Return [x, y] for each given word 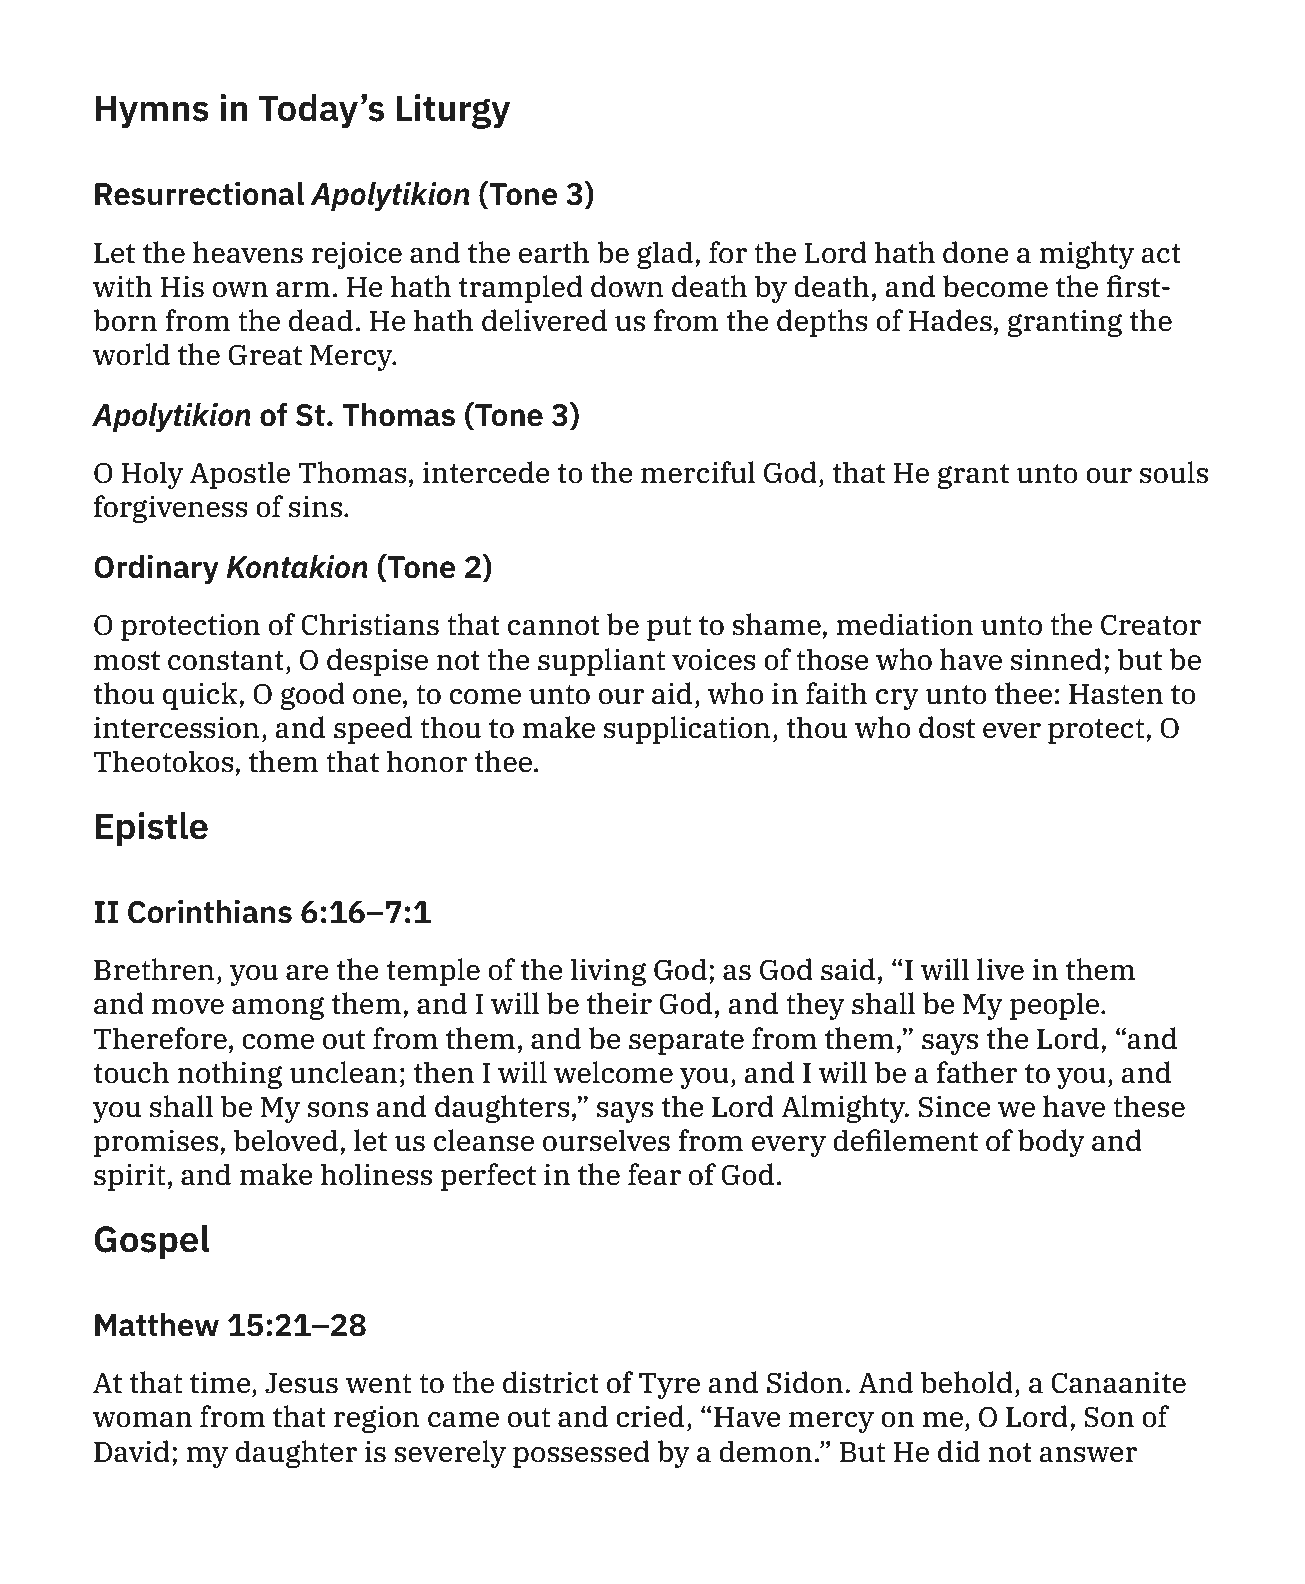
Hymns [152, 112]
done [976, 252]
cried [650, 1416]
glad [665, 255]
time [221, 1382]
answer [1088, 1455]
